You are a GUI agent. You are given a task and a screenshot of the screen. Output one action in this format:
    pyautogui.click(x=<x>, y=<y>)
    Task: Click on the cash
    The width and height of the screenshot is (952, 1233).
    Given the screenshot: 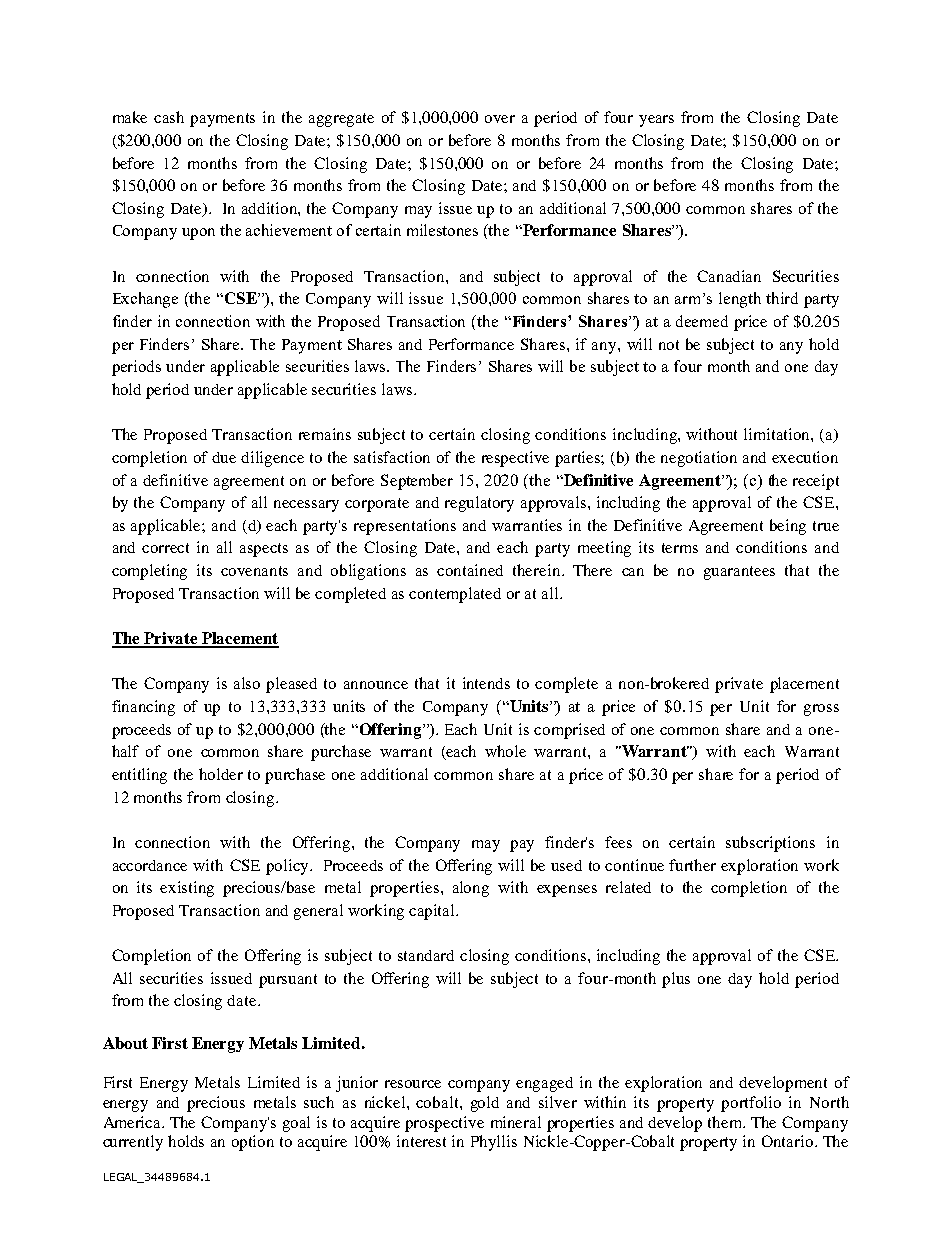 What is the action you would take?
    pyautogui.click(x=169, y=117)
